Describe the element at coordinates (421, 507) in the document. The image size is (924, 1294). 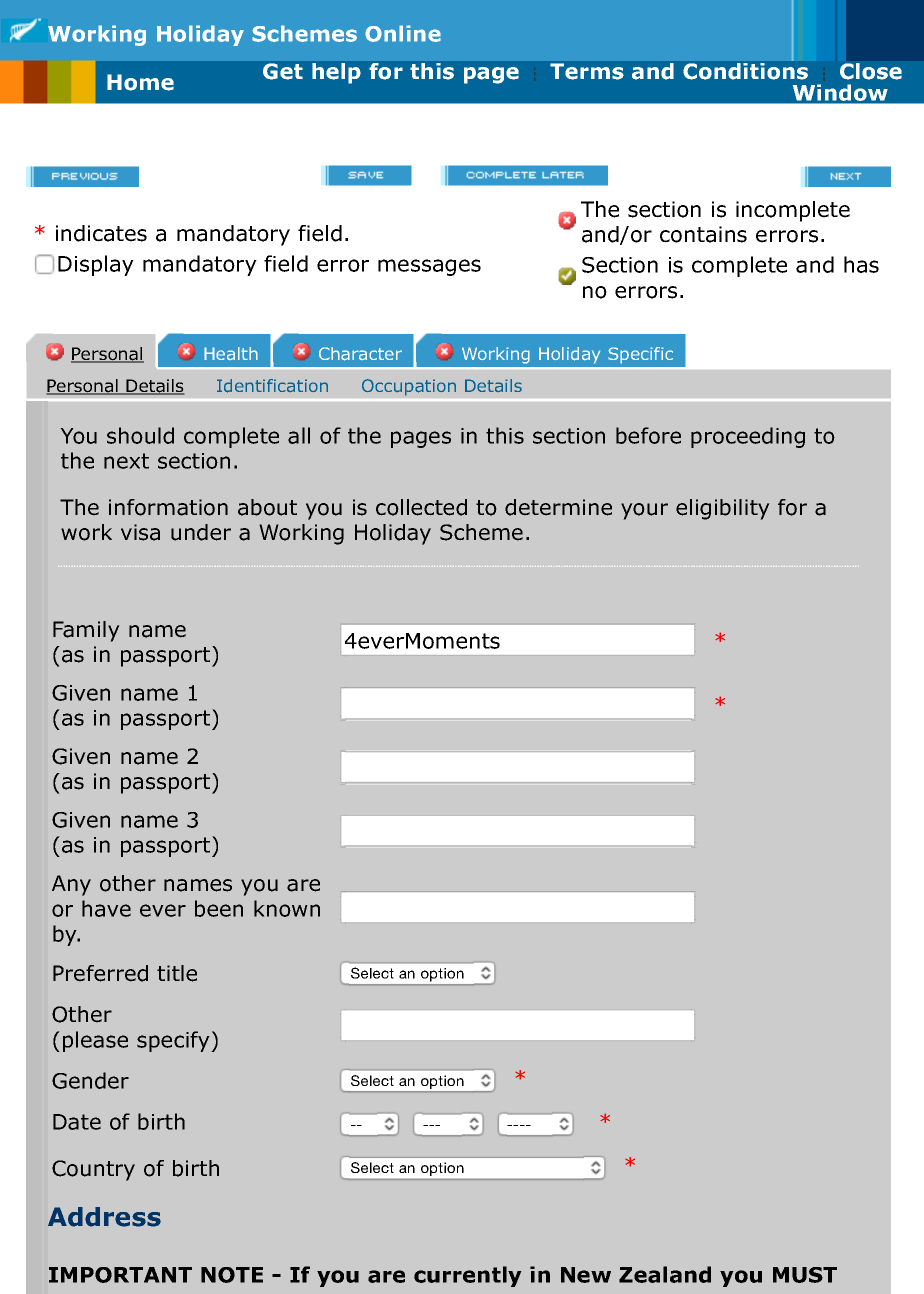
I see `collected` at that location.
